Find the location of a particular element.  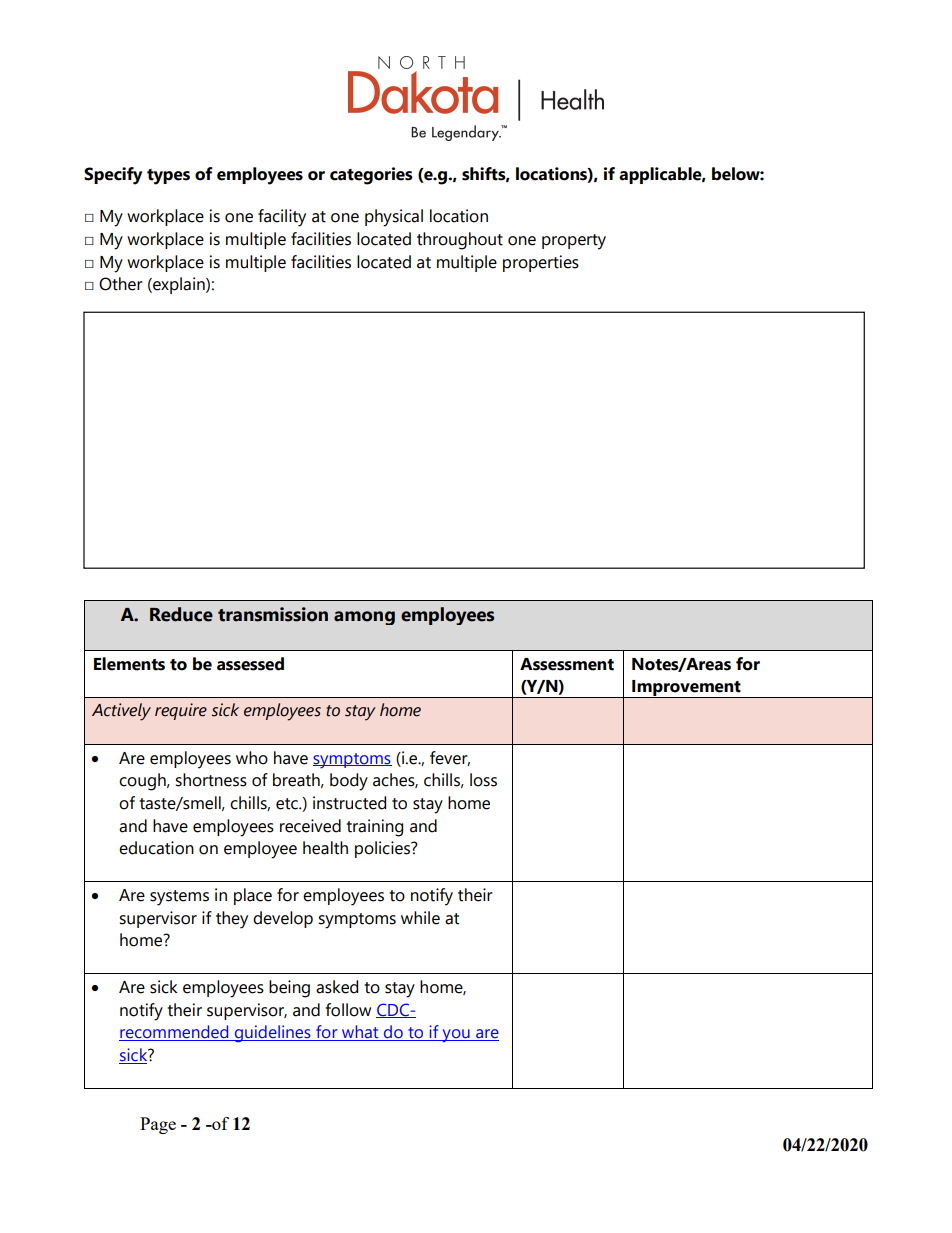

transmission is located at coordinates (273, 614).
